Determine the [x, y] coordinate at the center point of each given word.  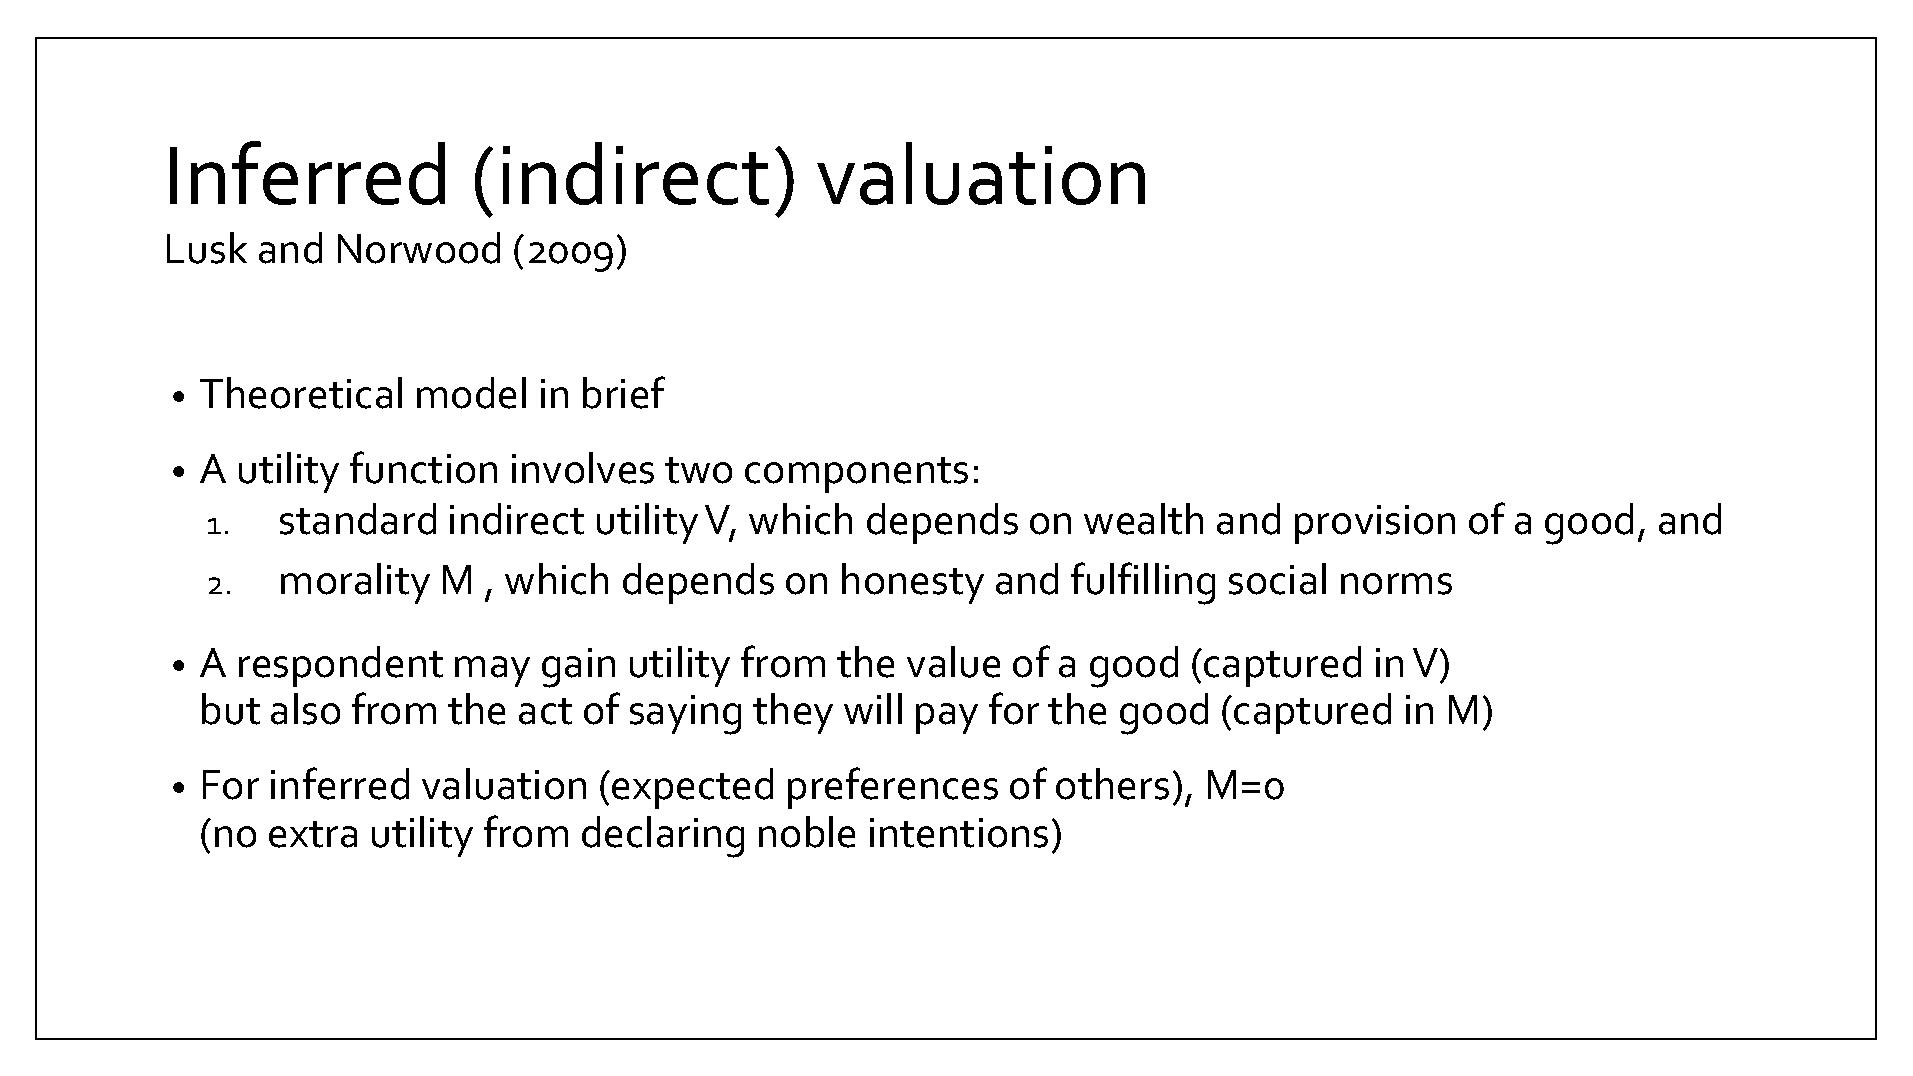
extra [313, 834]
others [1112, 784]
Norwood [419, 248]
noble [807, 832]
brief [624, 392]
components [856, 475]
